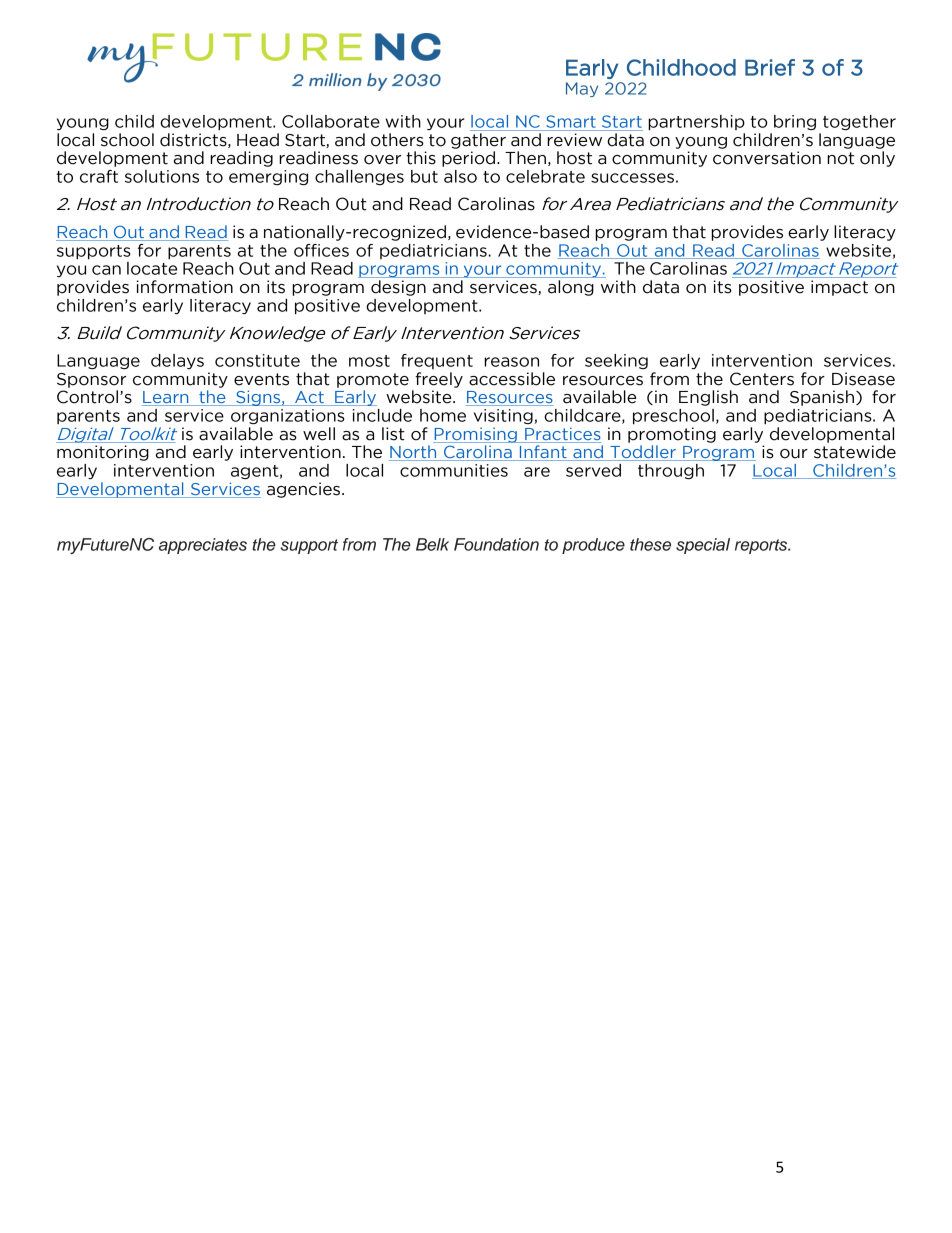  Describe the element at coordinates (770, 67) in the image. I see `Brief` at that location.
